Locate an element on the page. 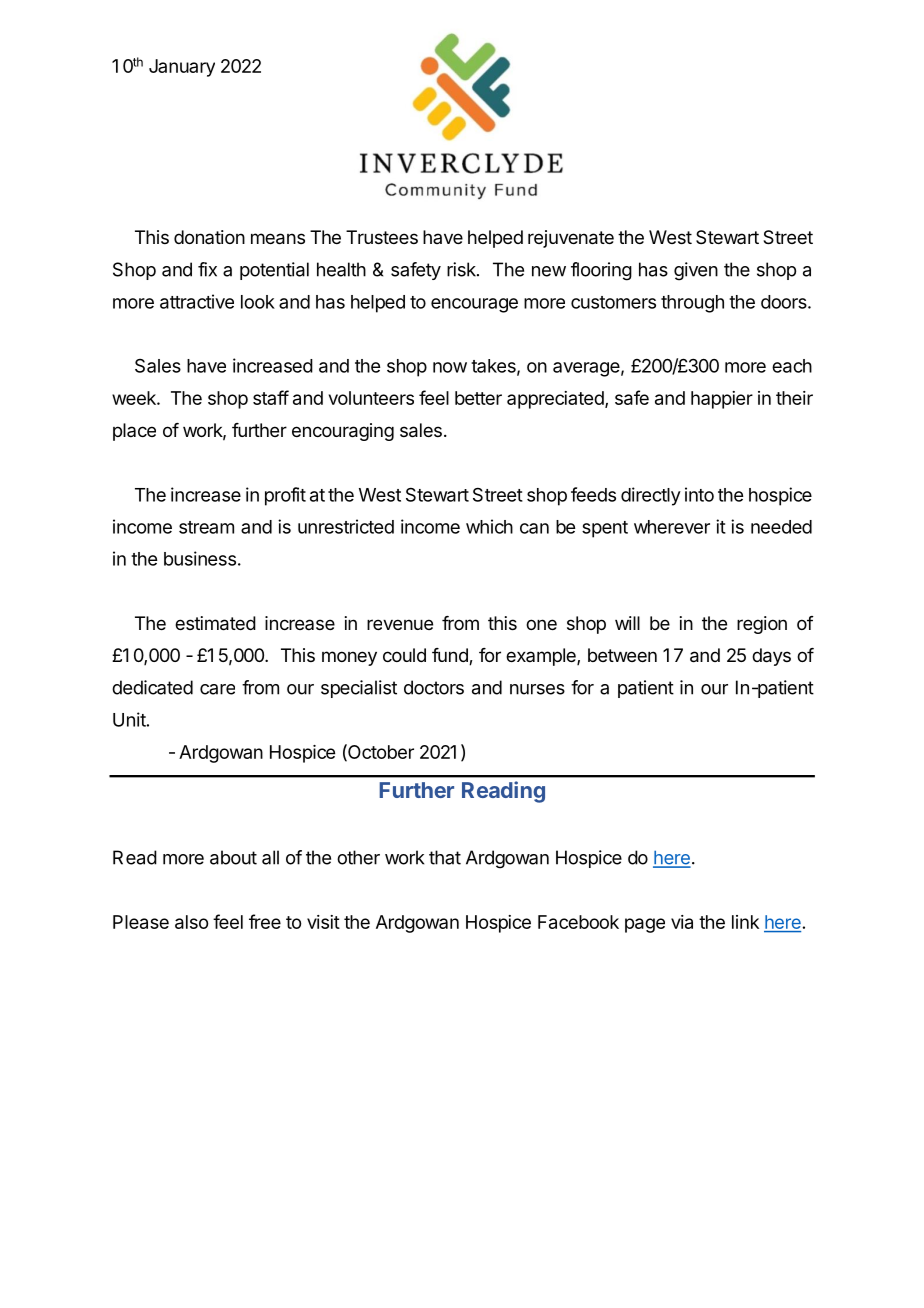 The height and width of the document is (1308, 924). Trustees is located at coordinates (382, 237).
